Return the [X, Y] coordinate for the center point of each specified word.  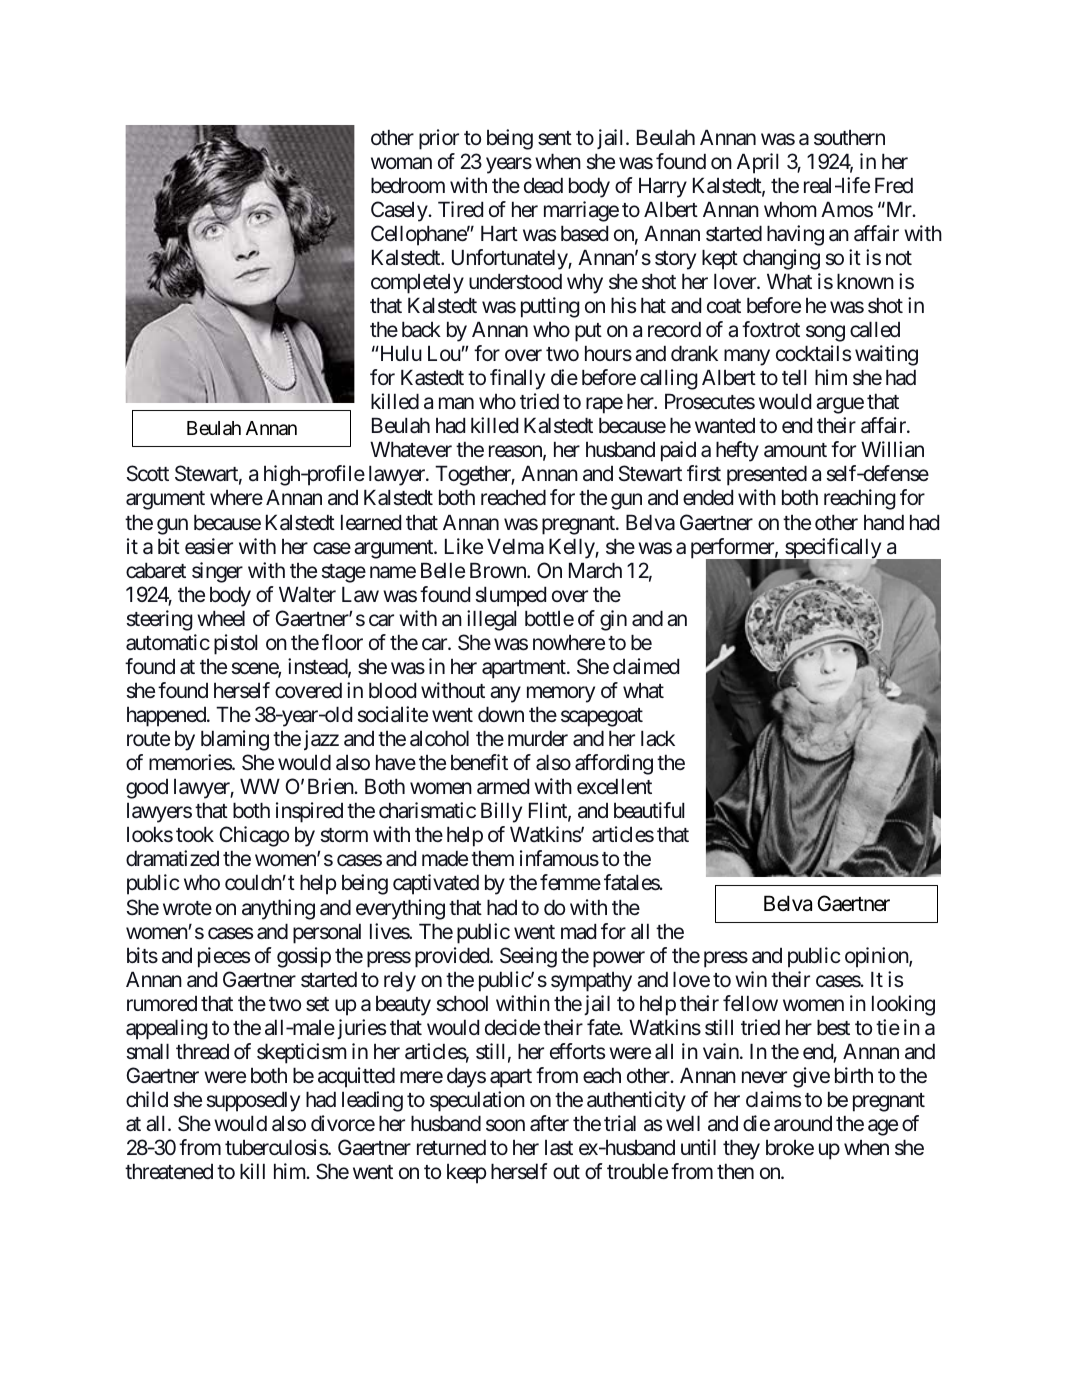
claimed [646, 666]
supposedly [253, 1101]
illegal [491, 620]
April [757, 163]
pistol [235, 644]
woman [401, 163]
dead [543, 185]
